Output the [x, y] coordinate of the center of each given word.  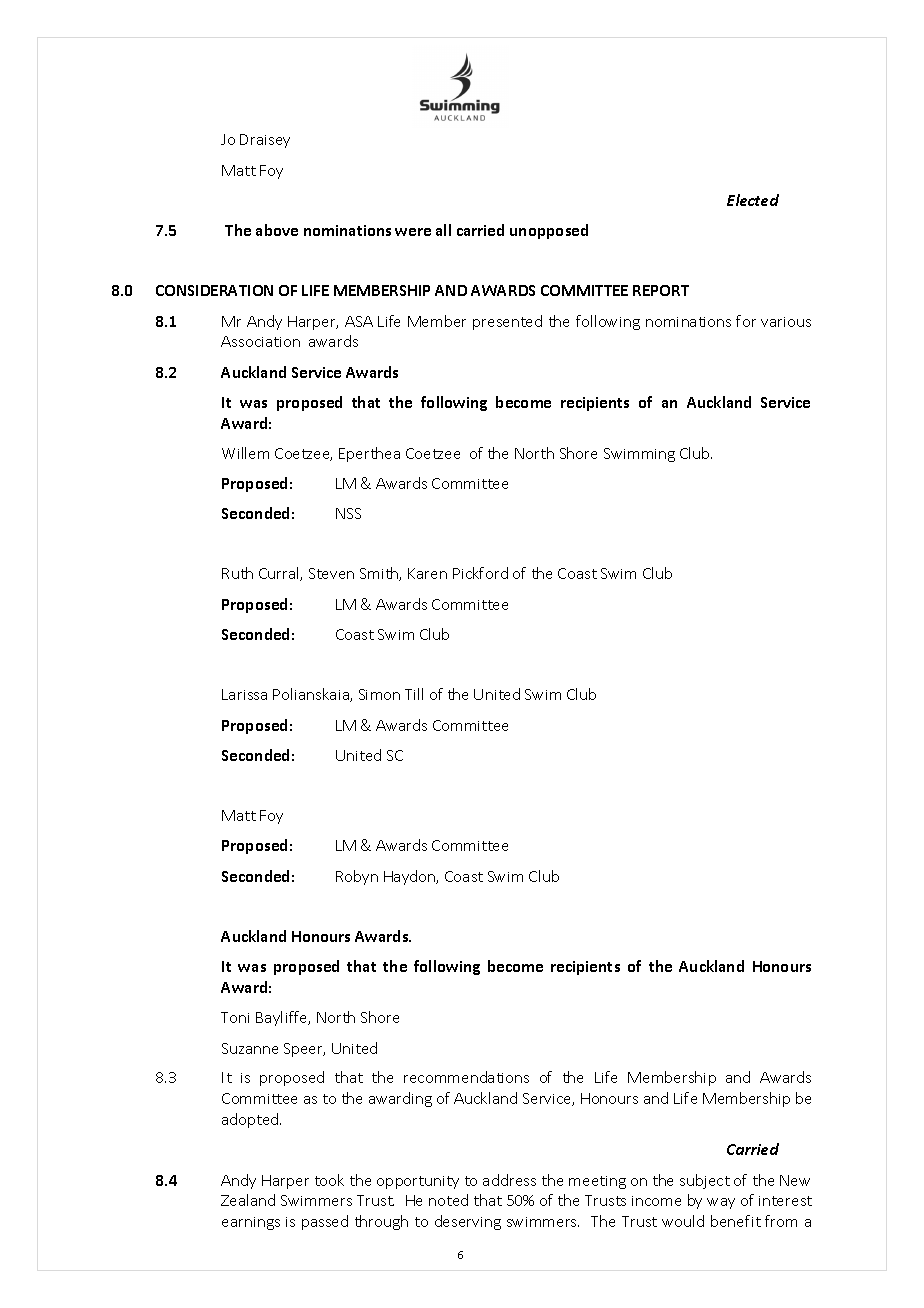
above [277, 230]
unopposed [549, 231]
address [509, 1180]
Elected [753, 200]
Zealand [248, 1200]
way [721, 1203]
